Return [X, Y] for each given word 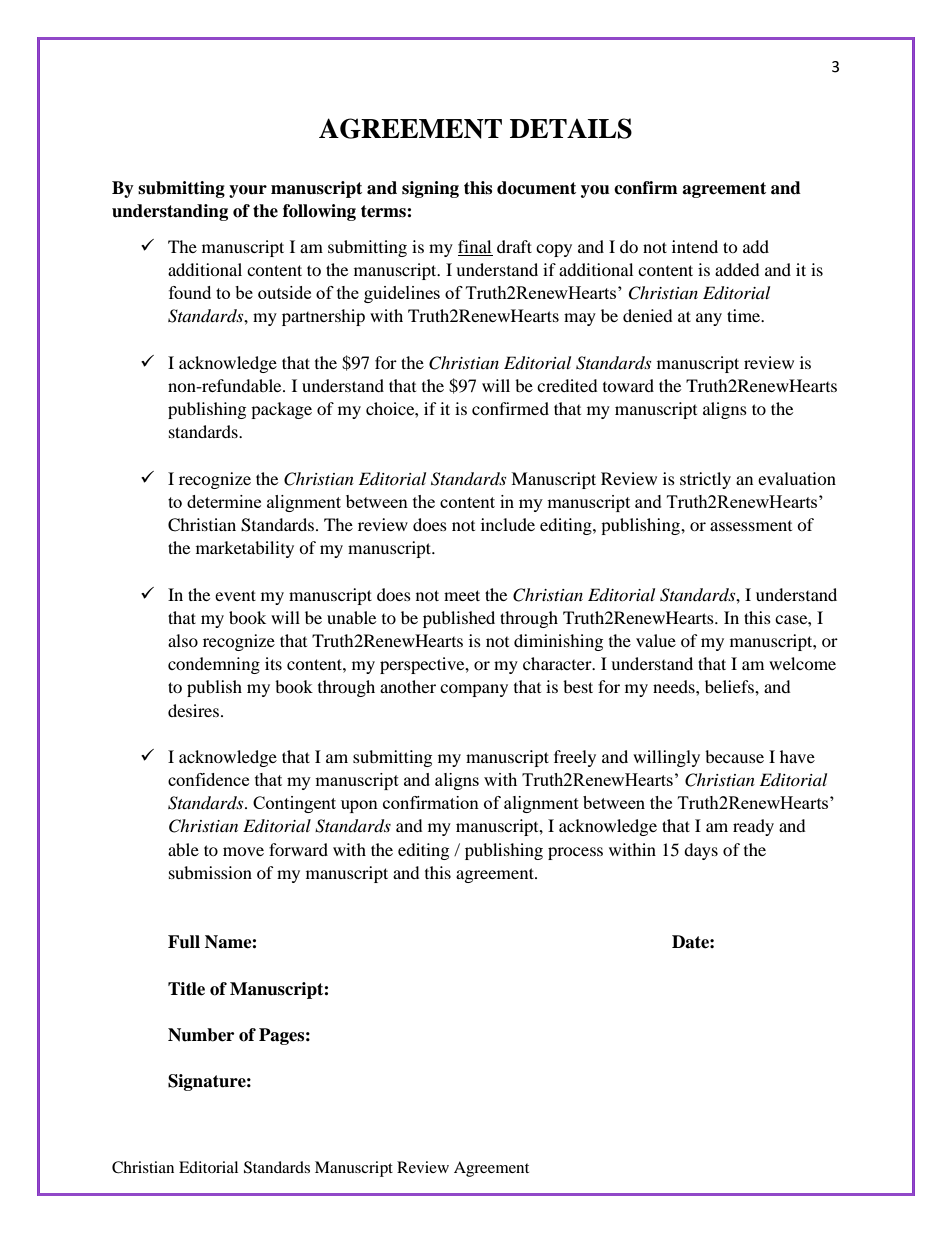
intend [695, 246]
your [248, 191]
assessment [751, 526]
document [536, 188]
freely [575, 758]
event [235, 595]
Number [201, 1035]
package [281, 410]
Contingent [294, 804]
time [745, 315]
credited [567, 385]
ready [753, 827]
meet [462, 595]
